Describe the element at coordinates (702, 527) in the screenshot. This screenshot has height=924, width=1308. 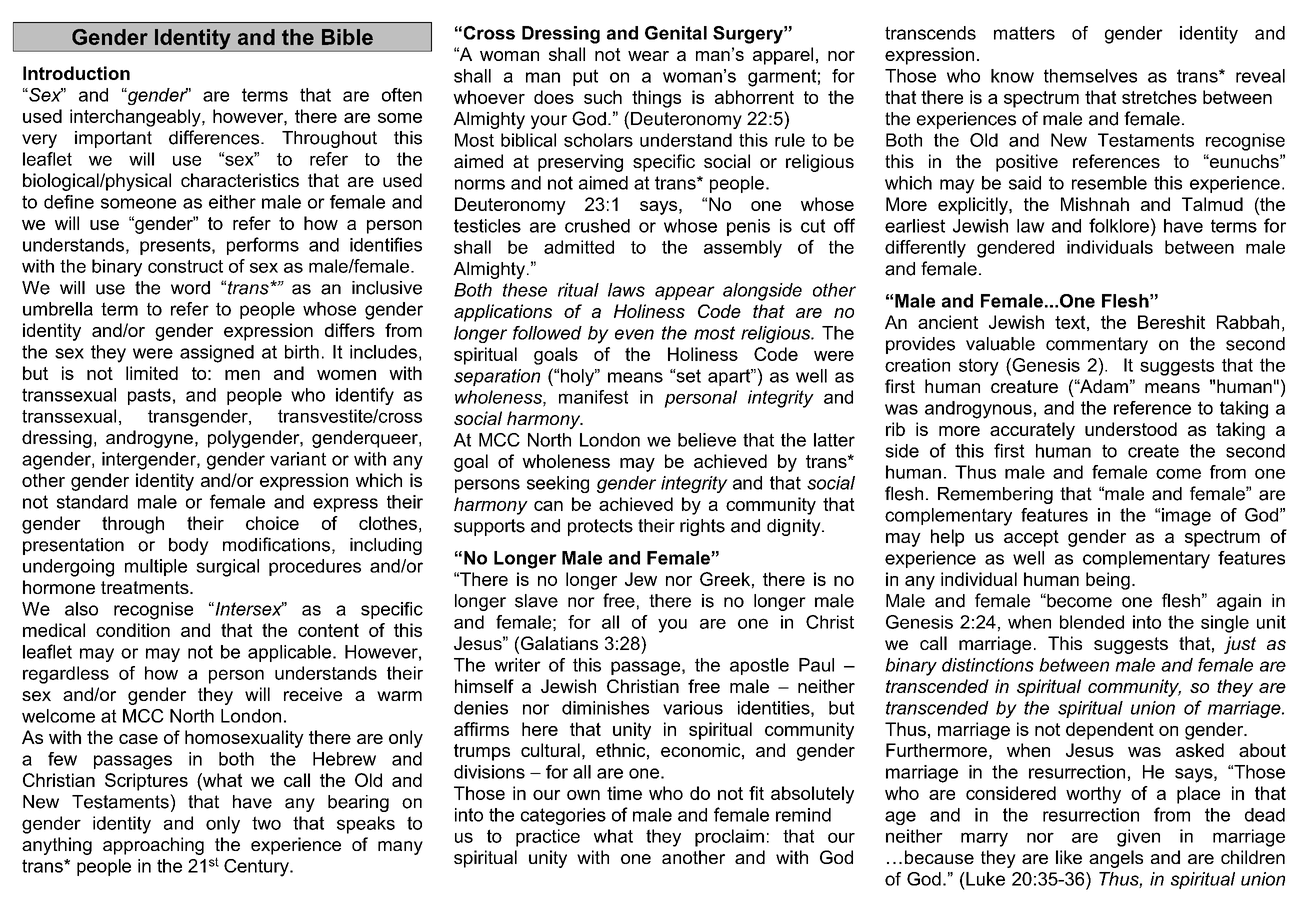
I see `rights` at that location.
